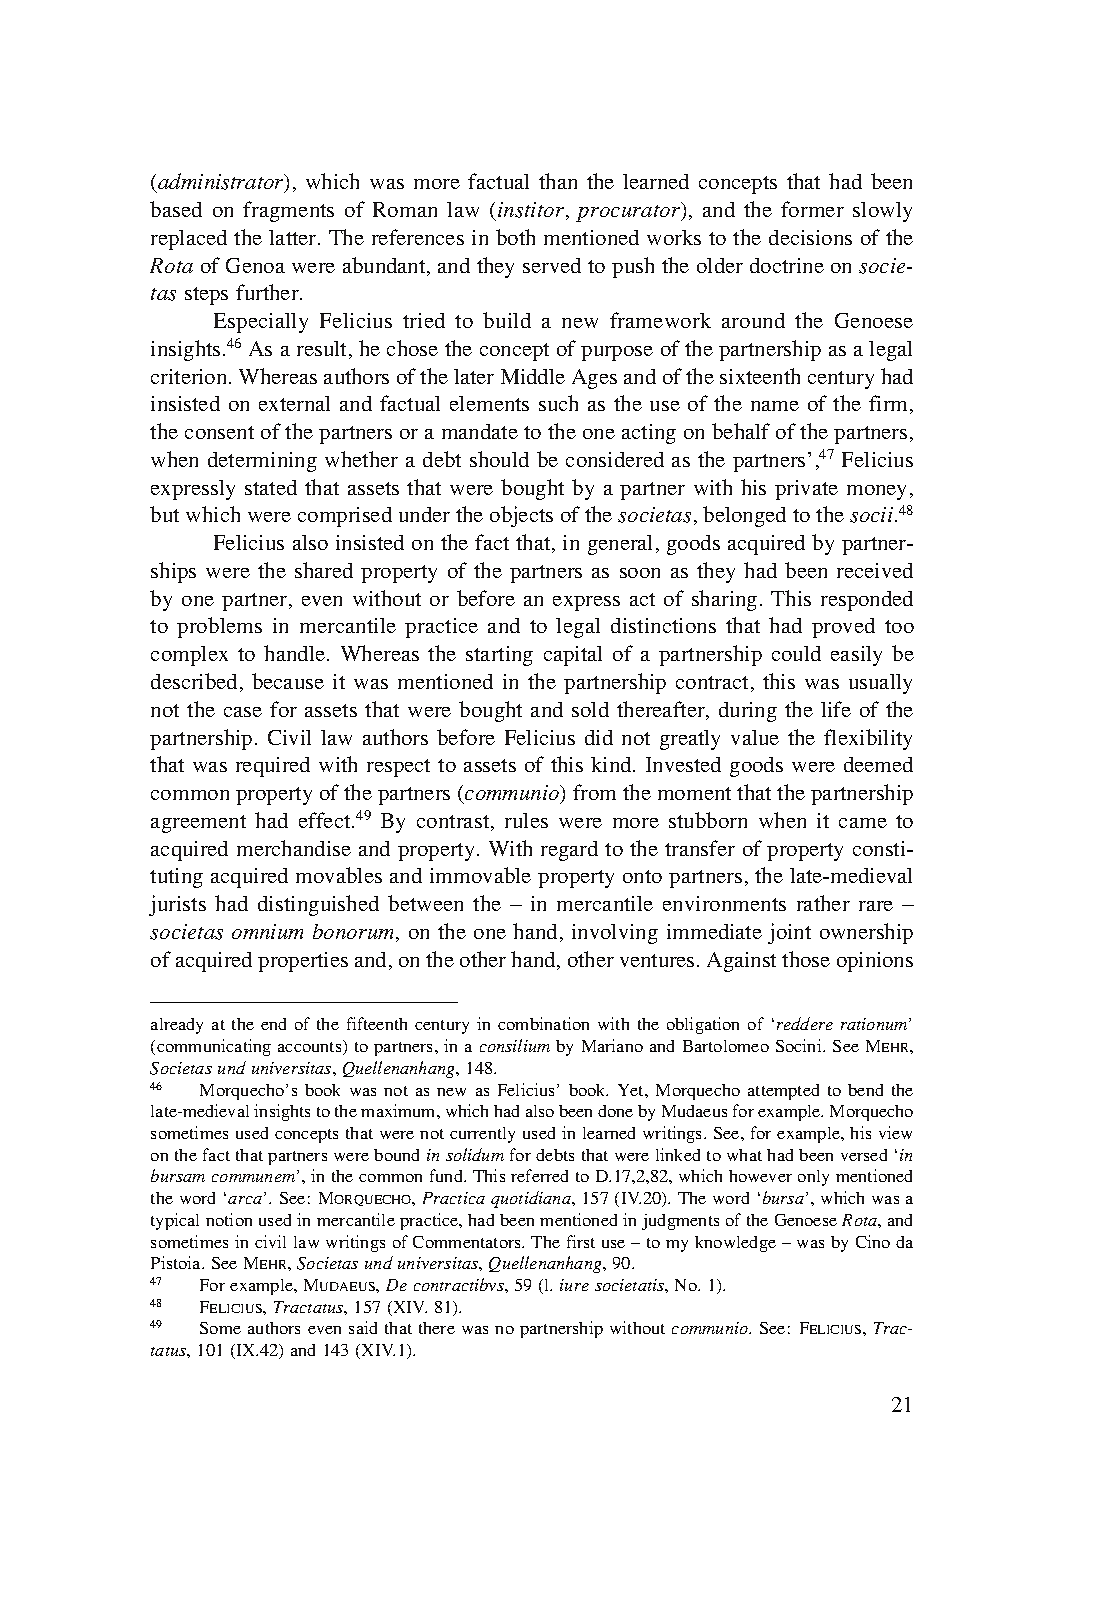  What do you see at coordinates (806, 490) in the screenshot?
I see `private` at bounding box center [806, 490].
